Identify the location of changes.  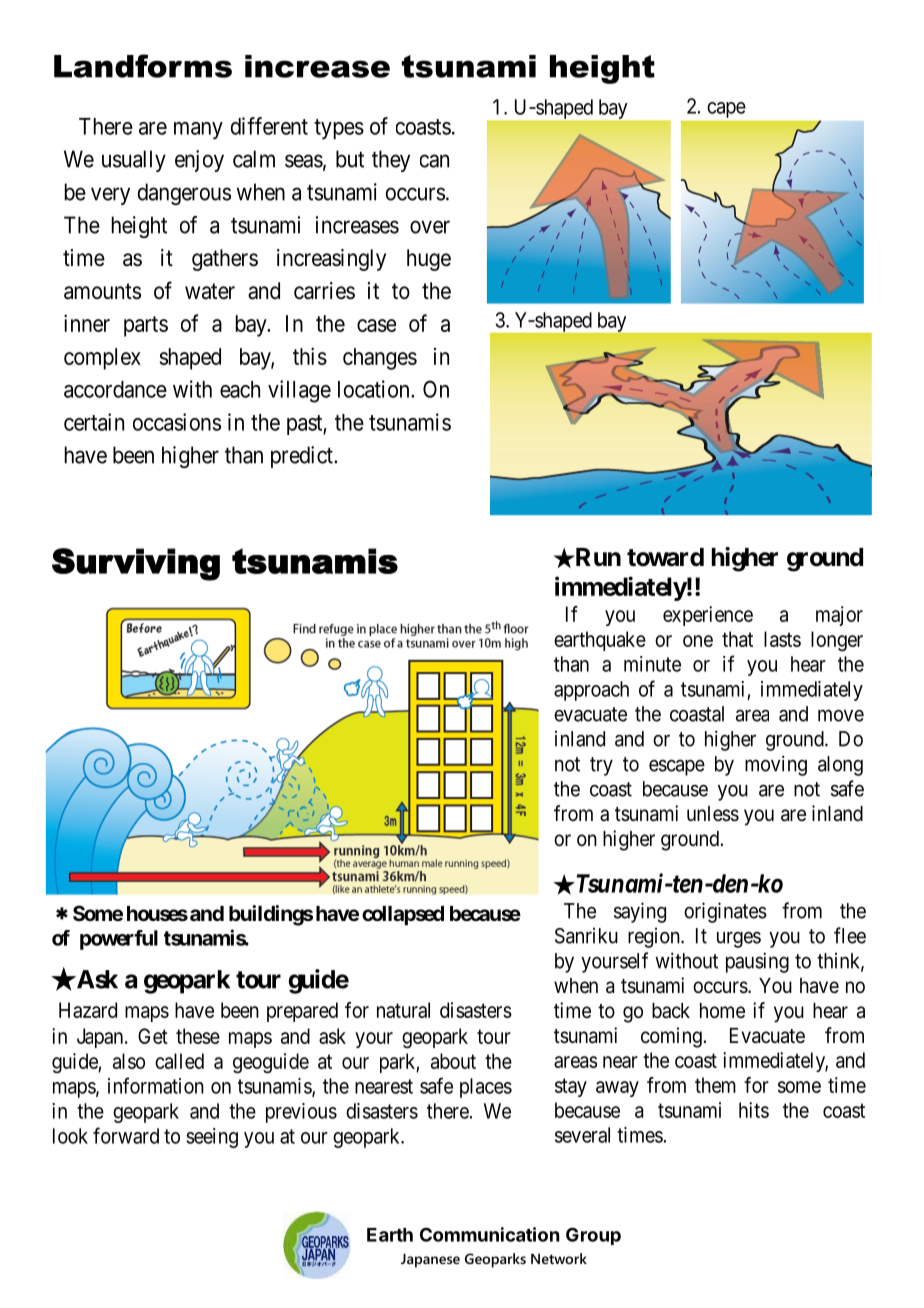
(380, 359).
